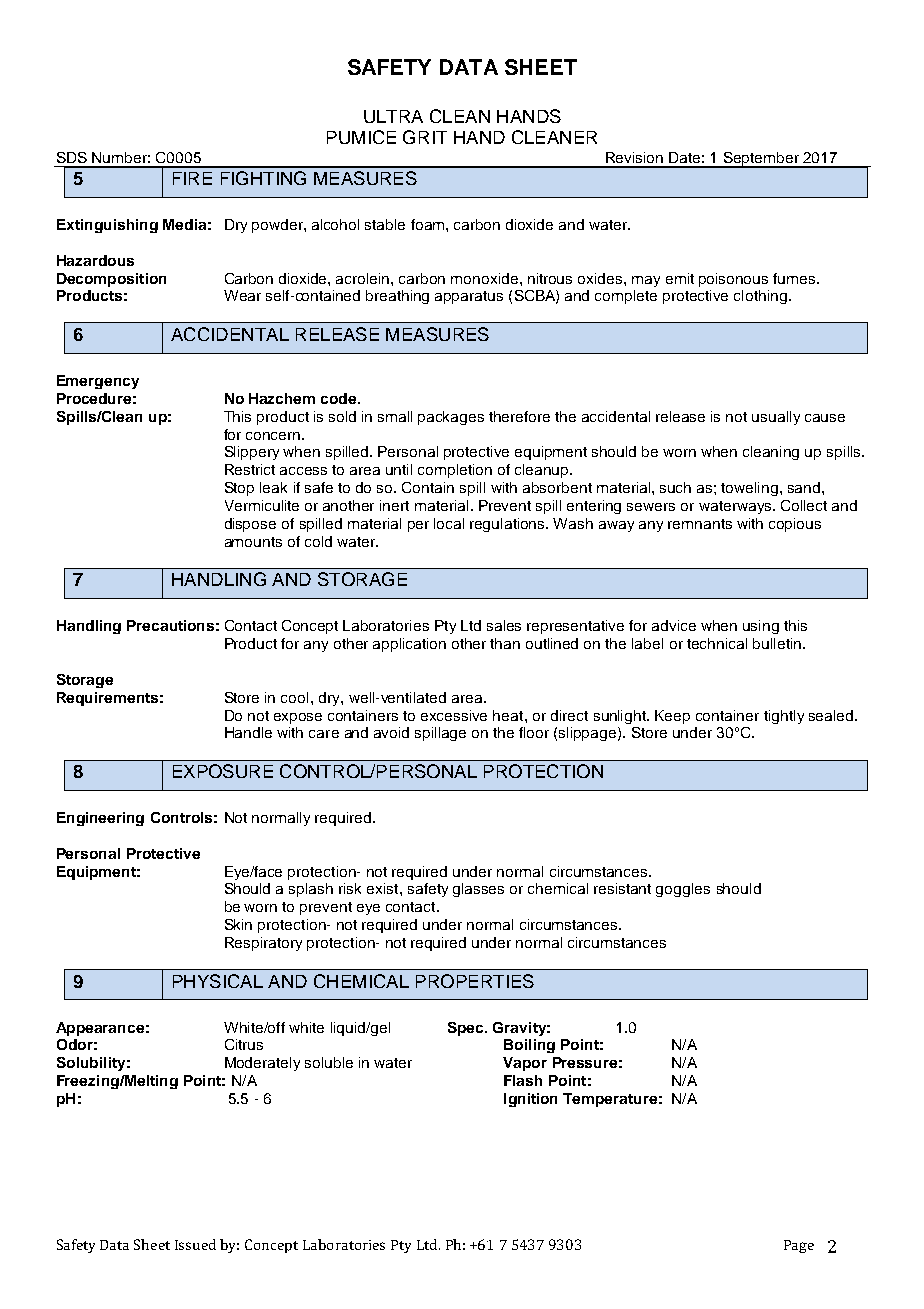 The height and width of the page is (1309, 924). What do you see at coordinates (700, 524) in the page?
I see `remnants` at bounding box center [700, 524].
